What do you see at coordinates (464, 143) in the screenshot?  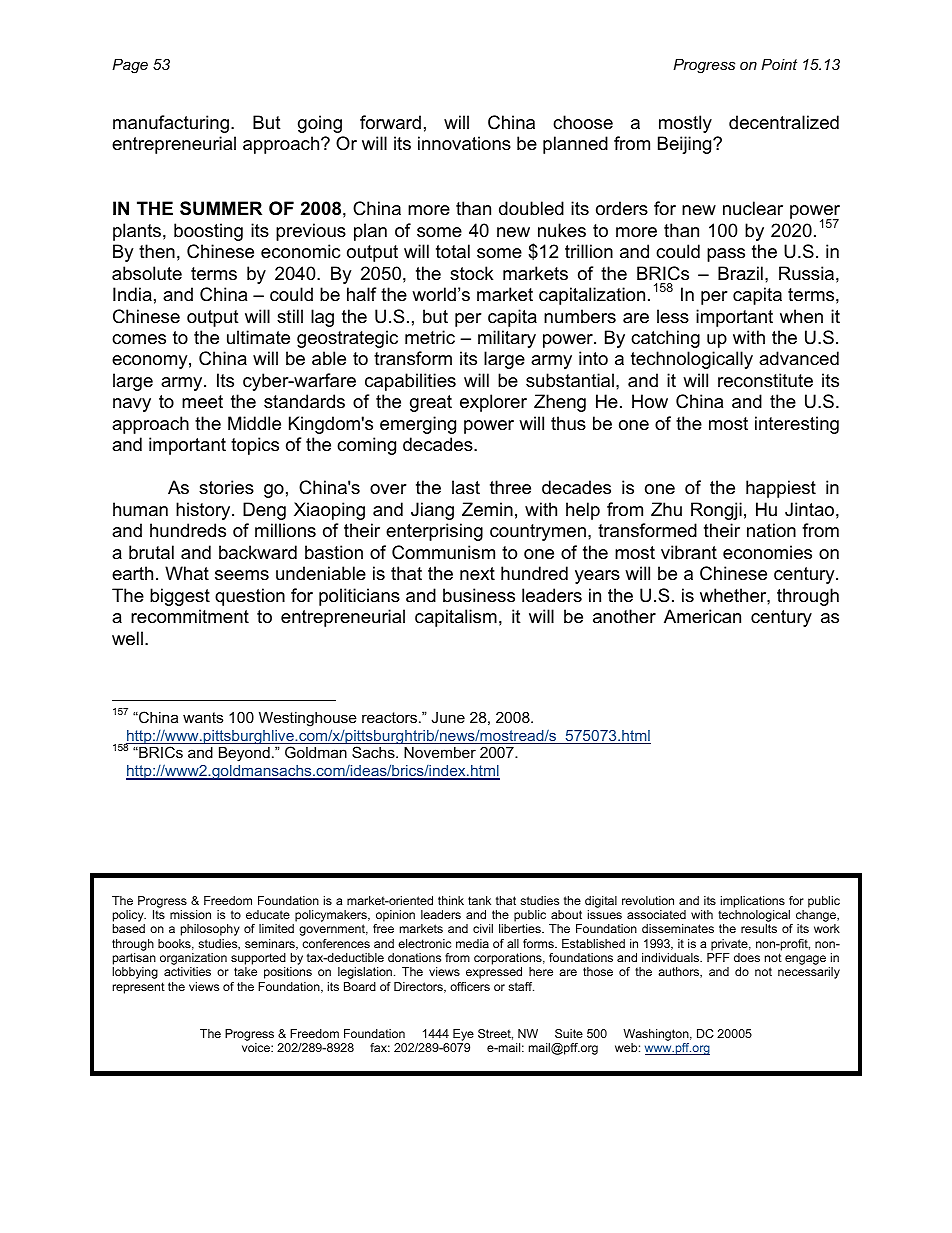 I see `innovations` at bounding box center [464, 143].
